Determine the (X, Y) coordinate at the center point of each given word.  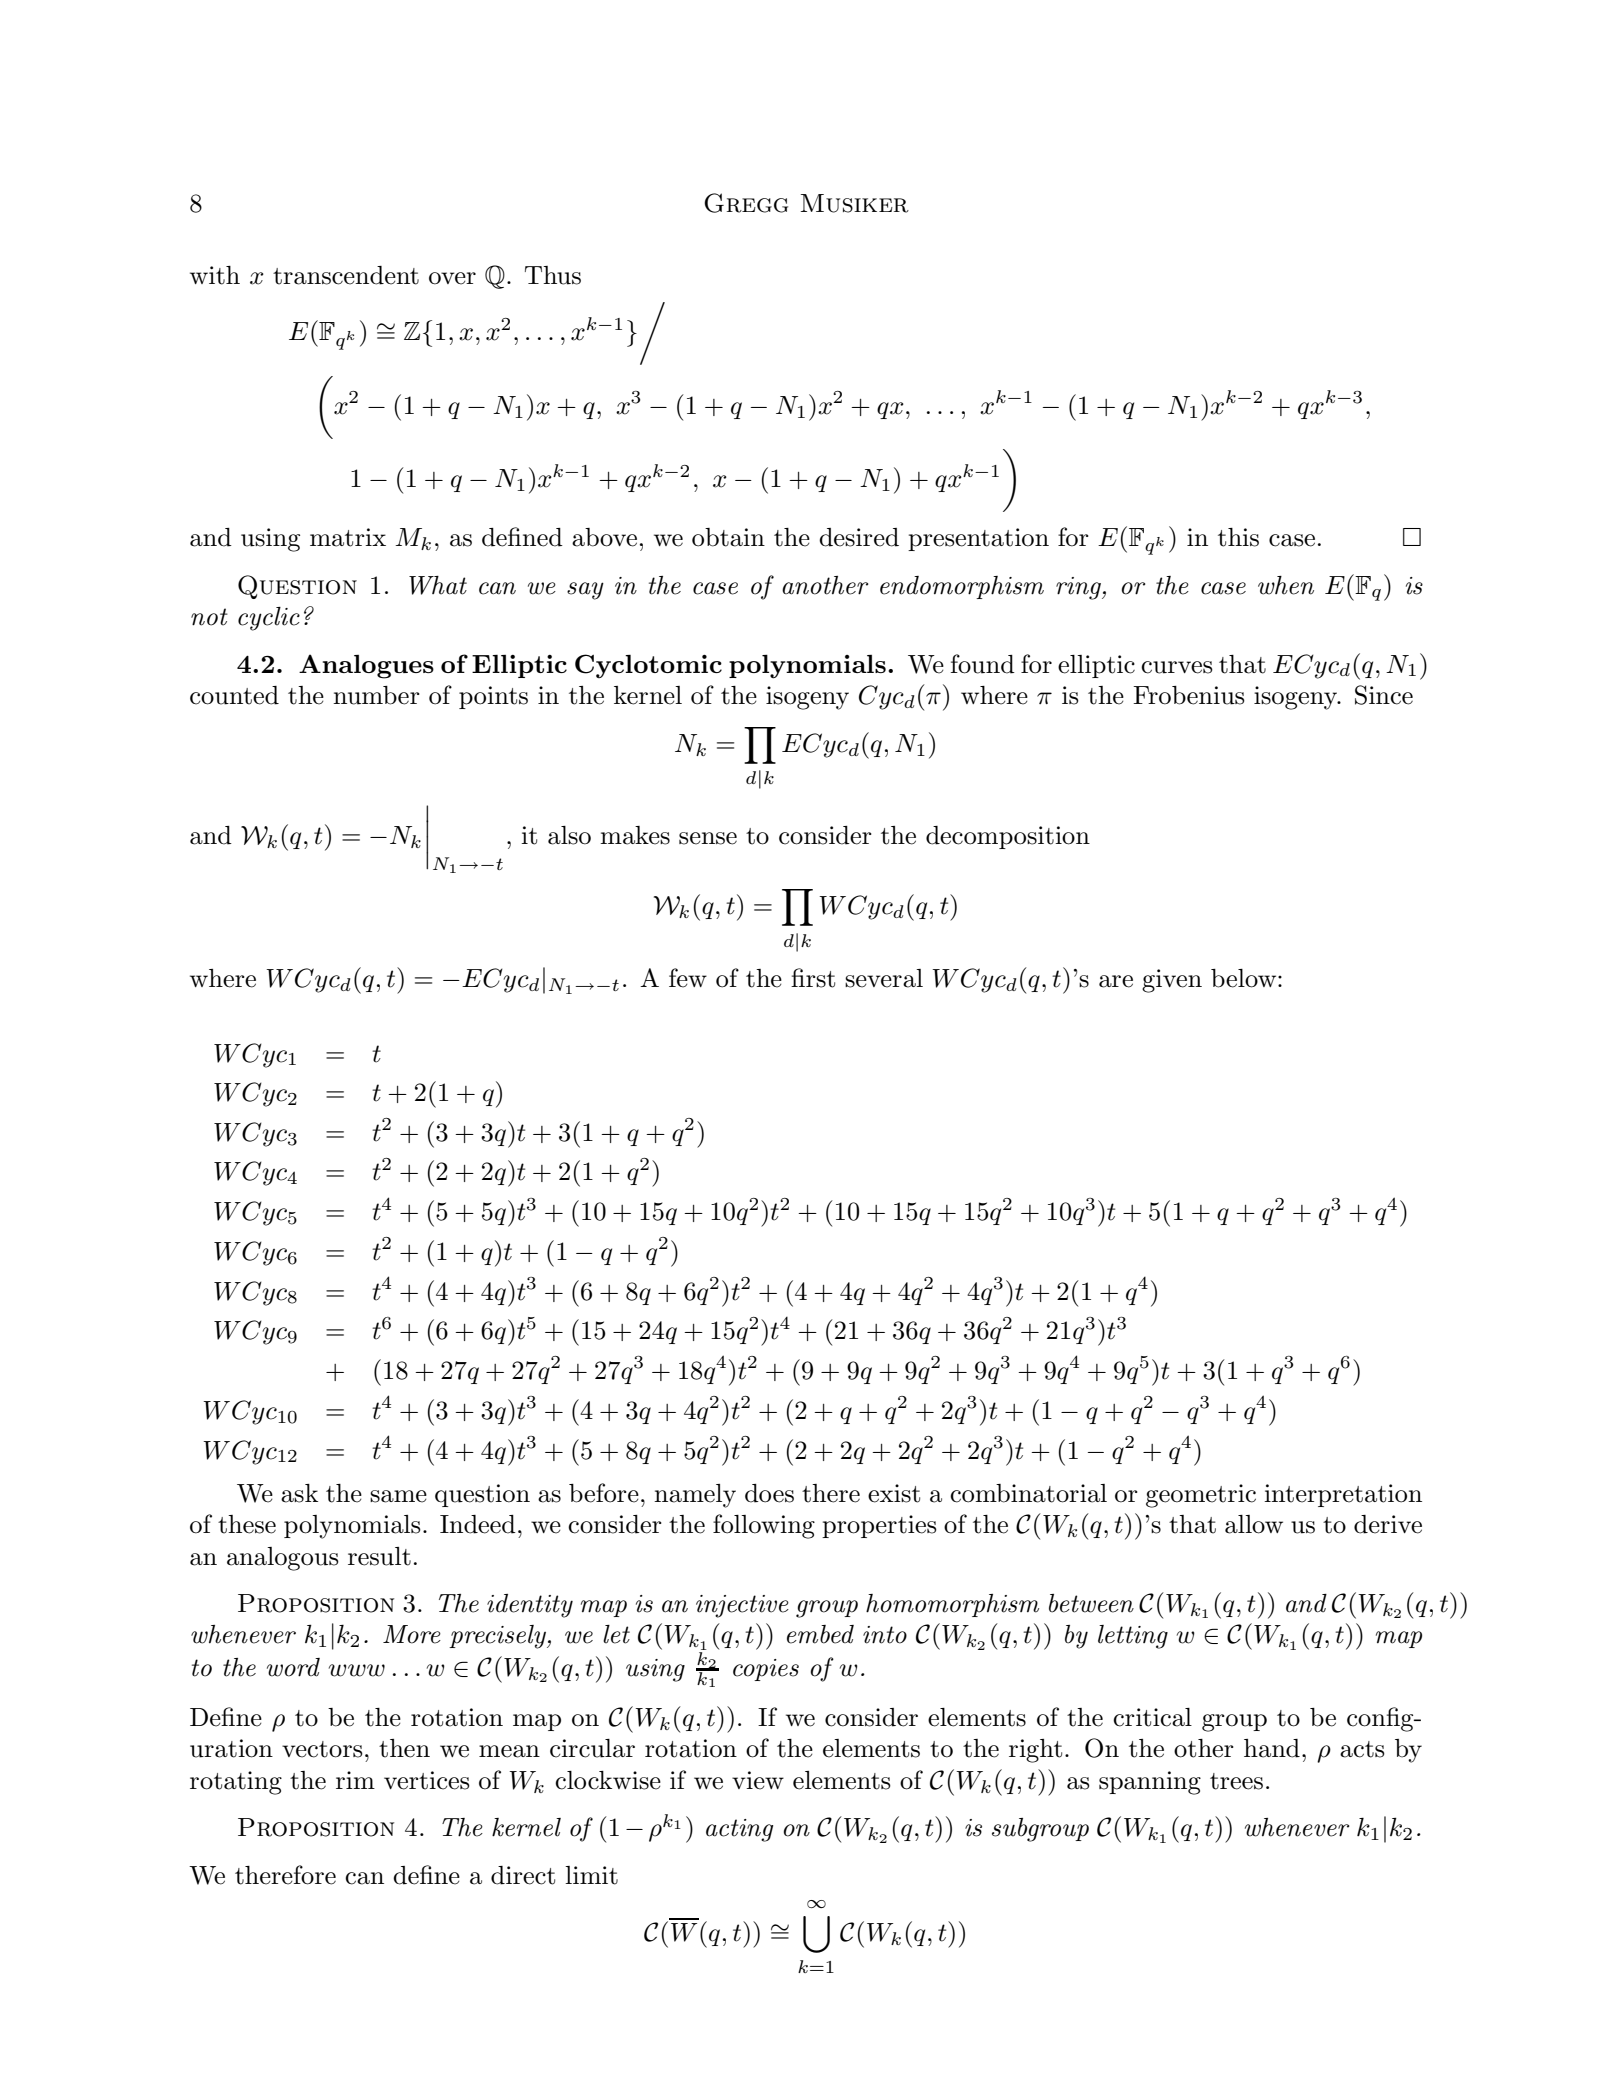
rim (355, 1780)
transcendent (346, 275)
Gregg (746, 203)
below (1245, 978)
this (1238, 537)
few (688, 978)
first (813, 978)
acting (739, 1830)
